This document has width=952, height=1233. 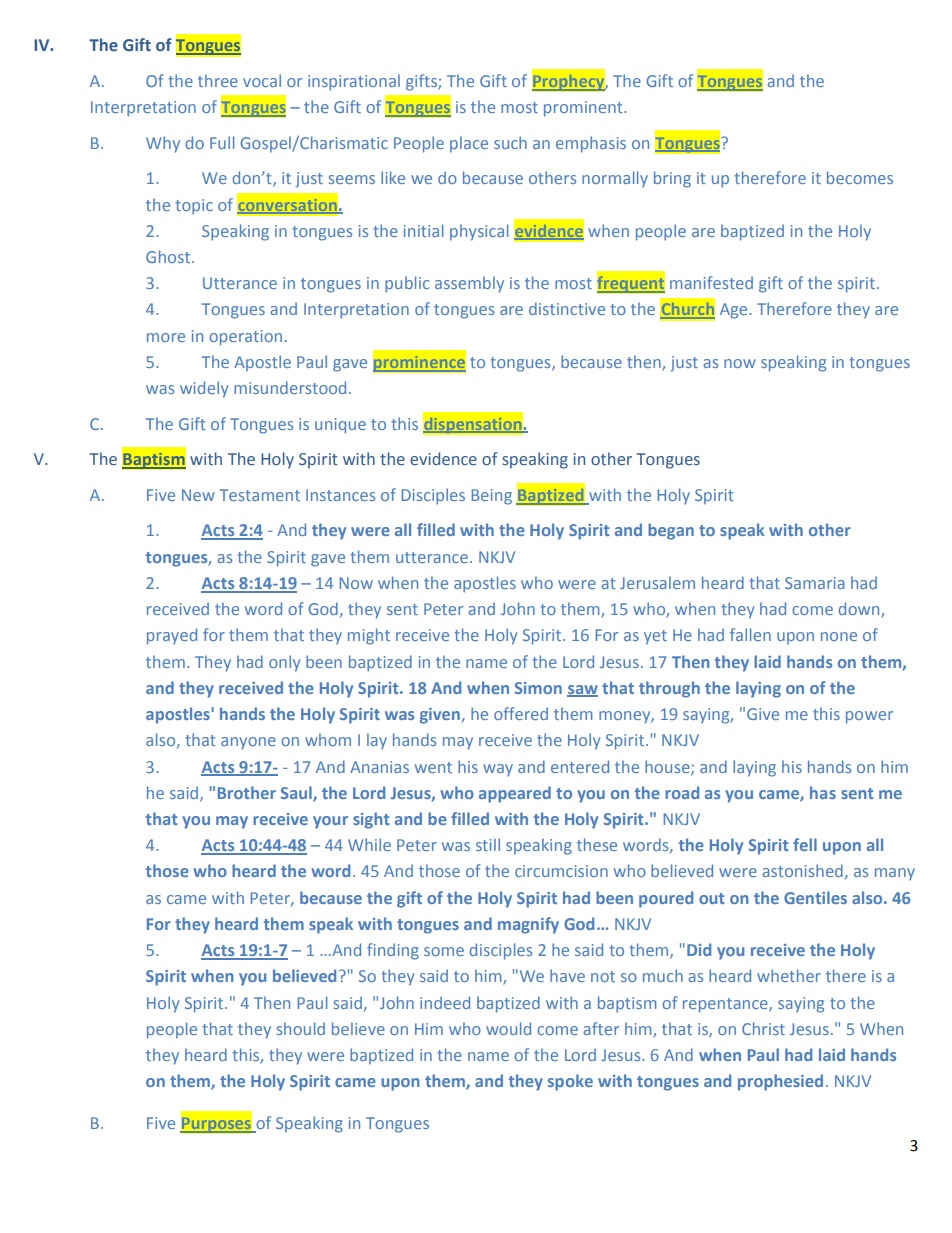 I want to click on prayed, so click(x=172, y=636).
